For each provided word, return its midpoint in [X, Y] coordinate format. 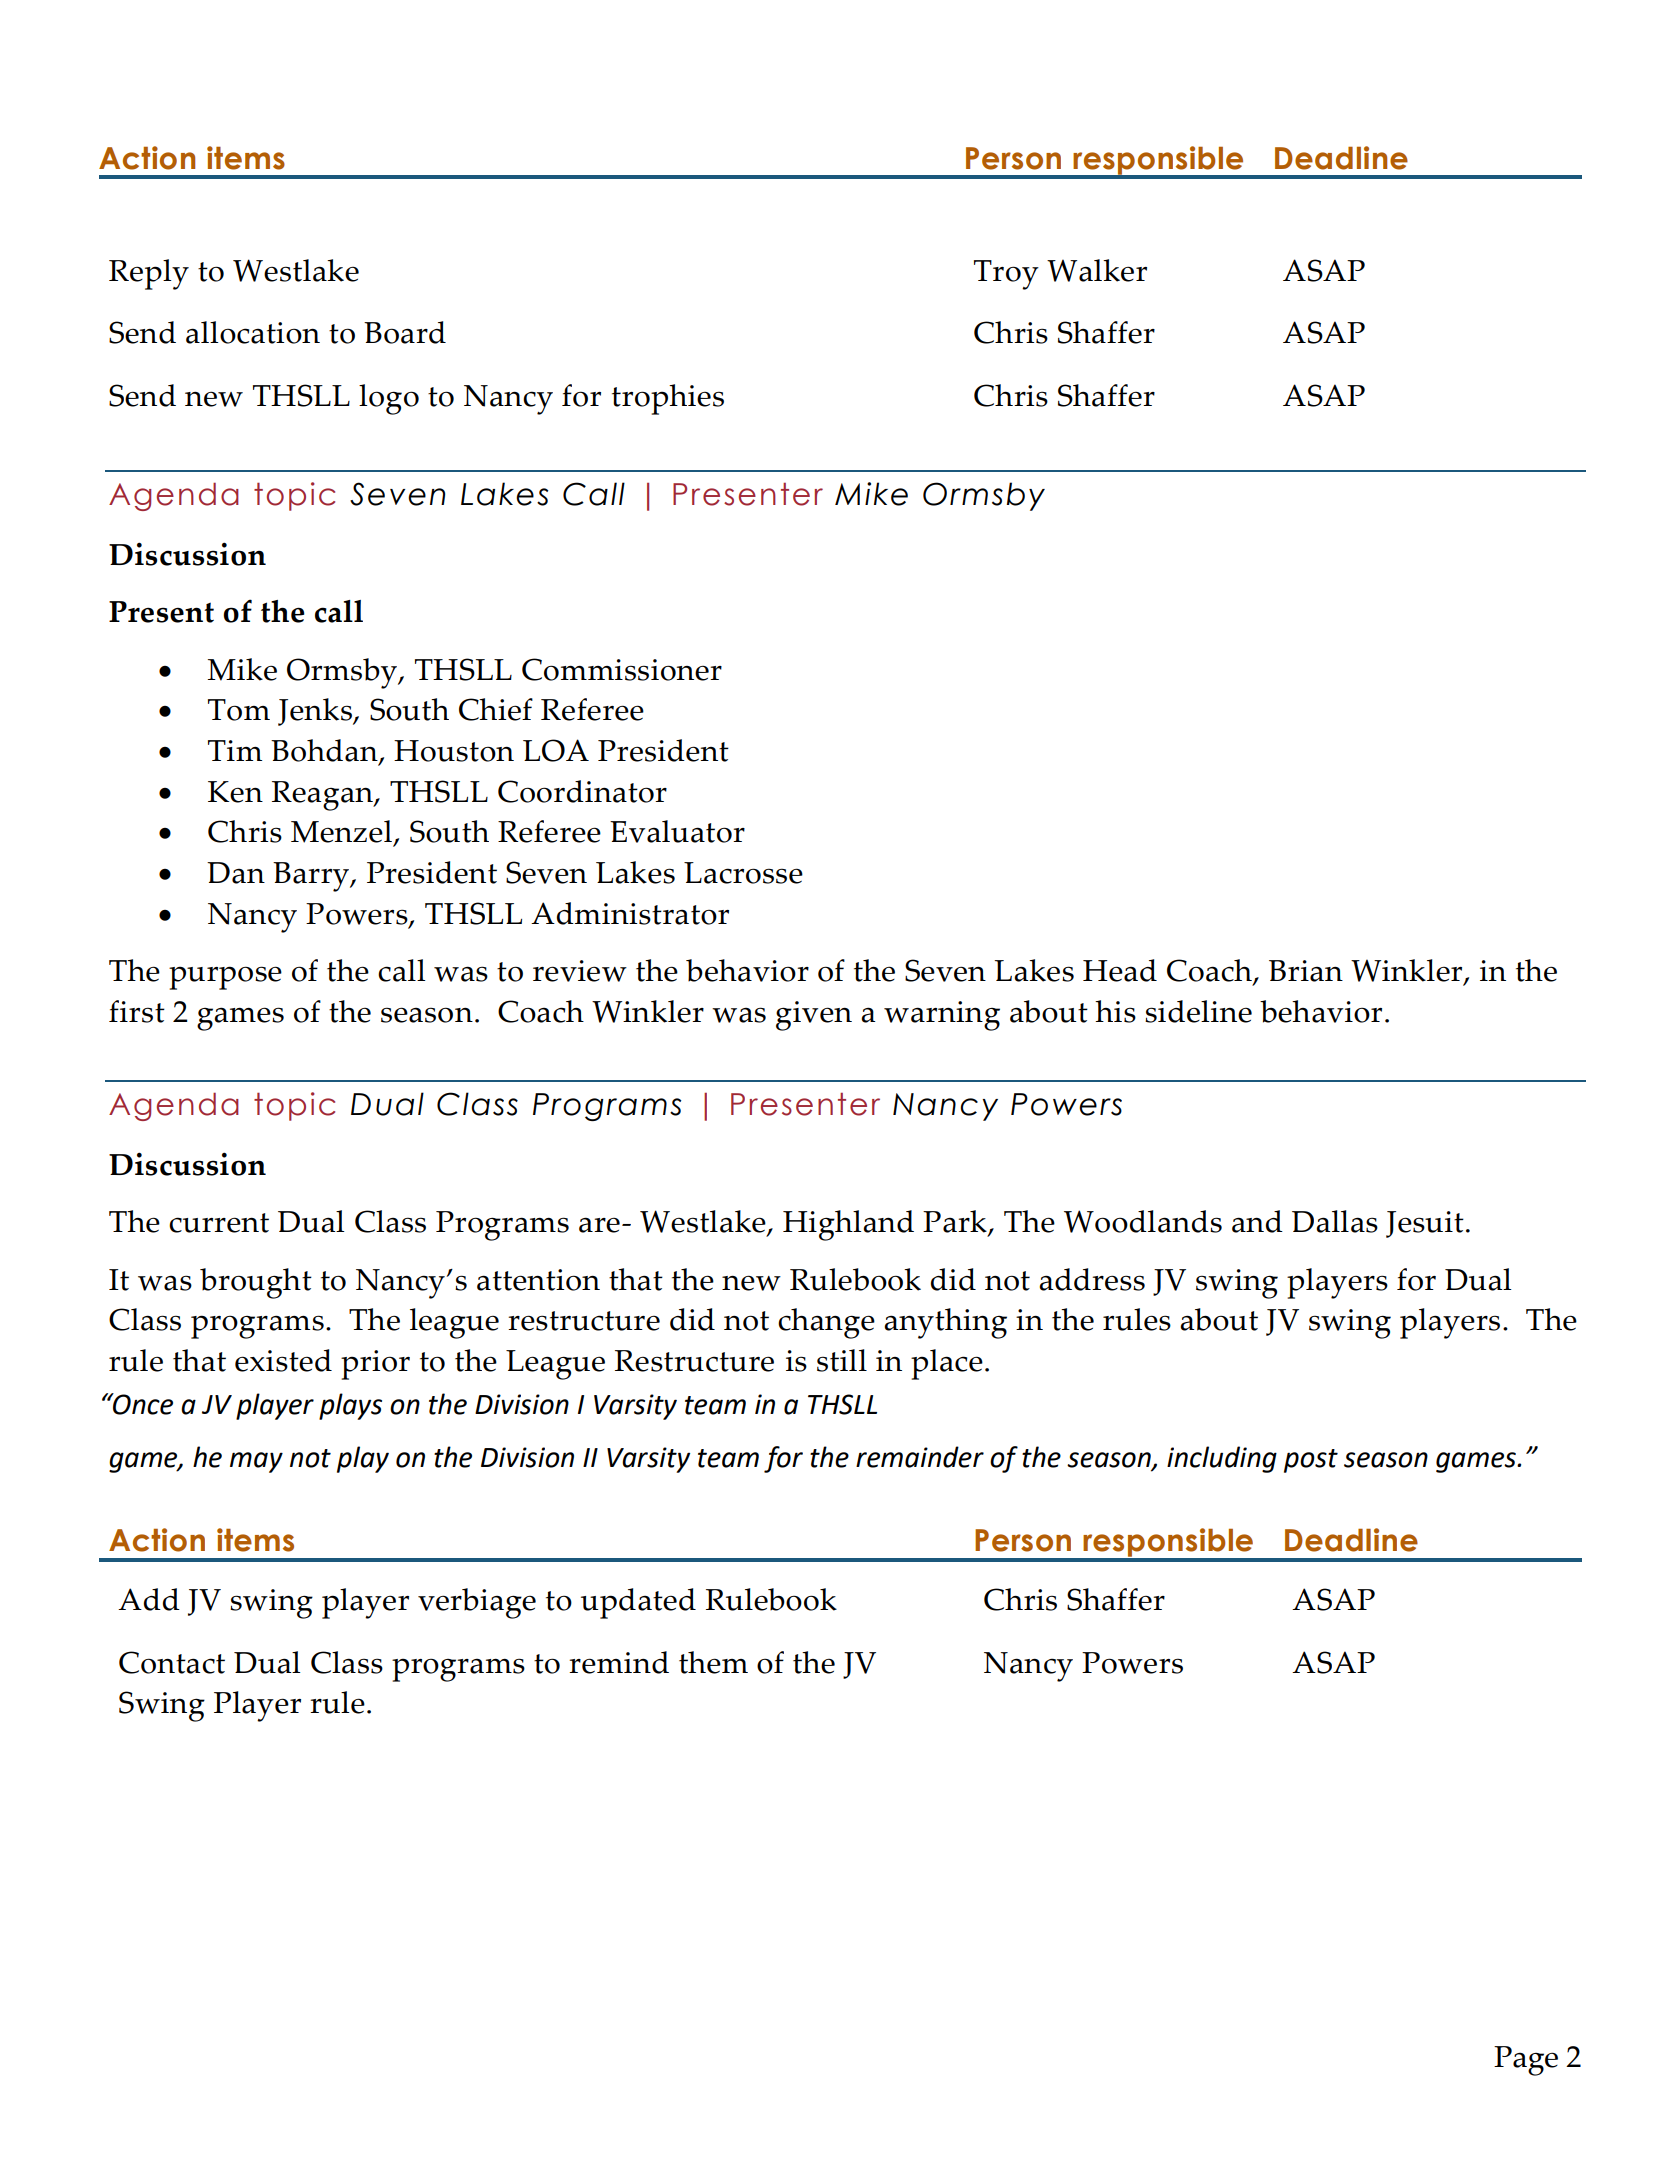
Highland [848, 1225]
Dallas [1335, 1221]
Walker [1097, 270]
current [219, 1223]
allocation [253, 332]
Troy [1006, 275]
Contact [172, 1662]
